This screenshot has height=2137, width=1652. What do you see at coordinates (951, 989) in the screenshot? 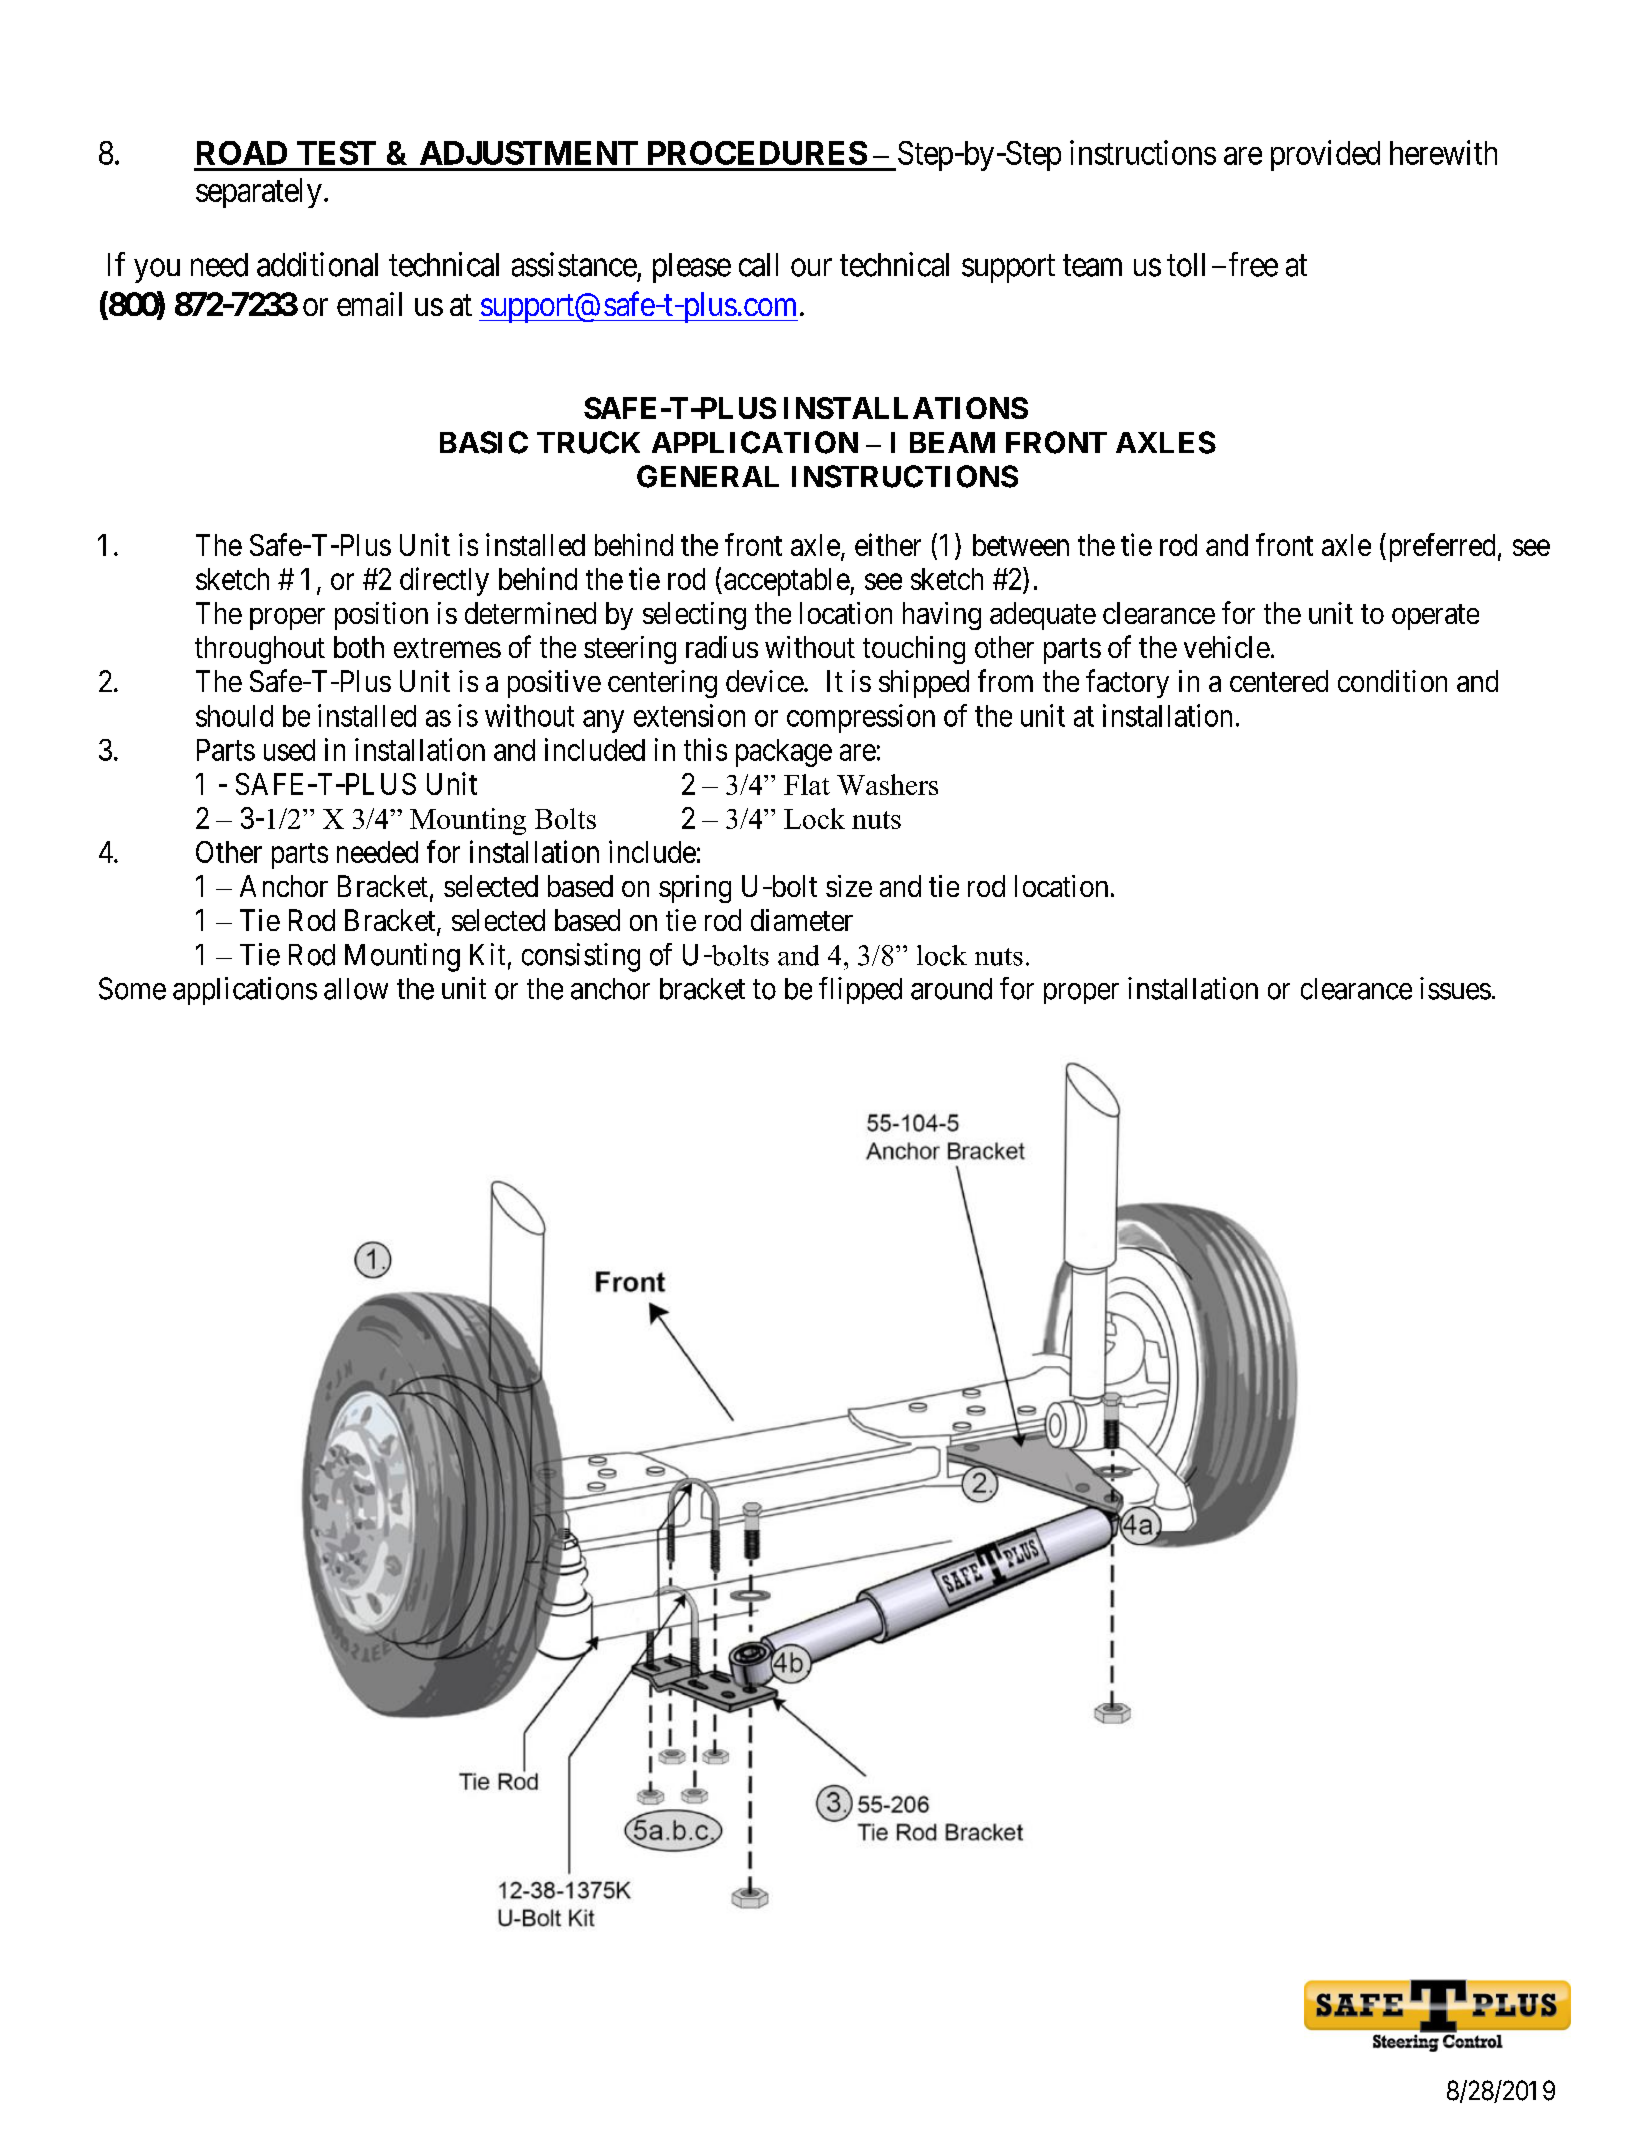
I see `around` at bounding box center [951, 989].
